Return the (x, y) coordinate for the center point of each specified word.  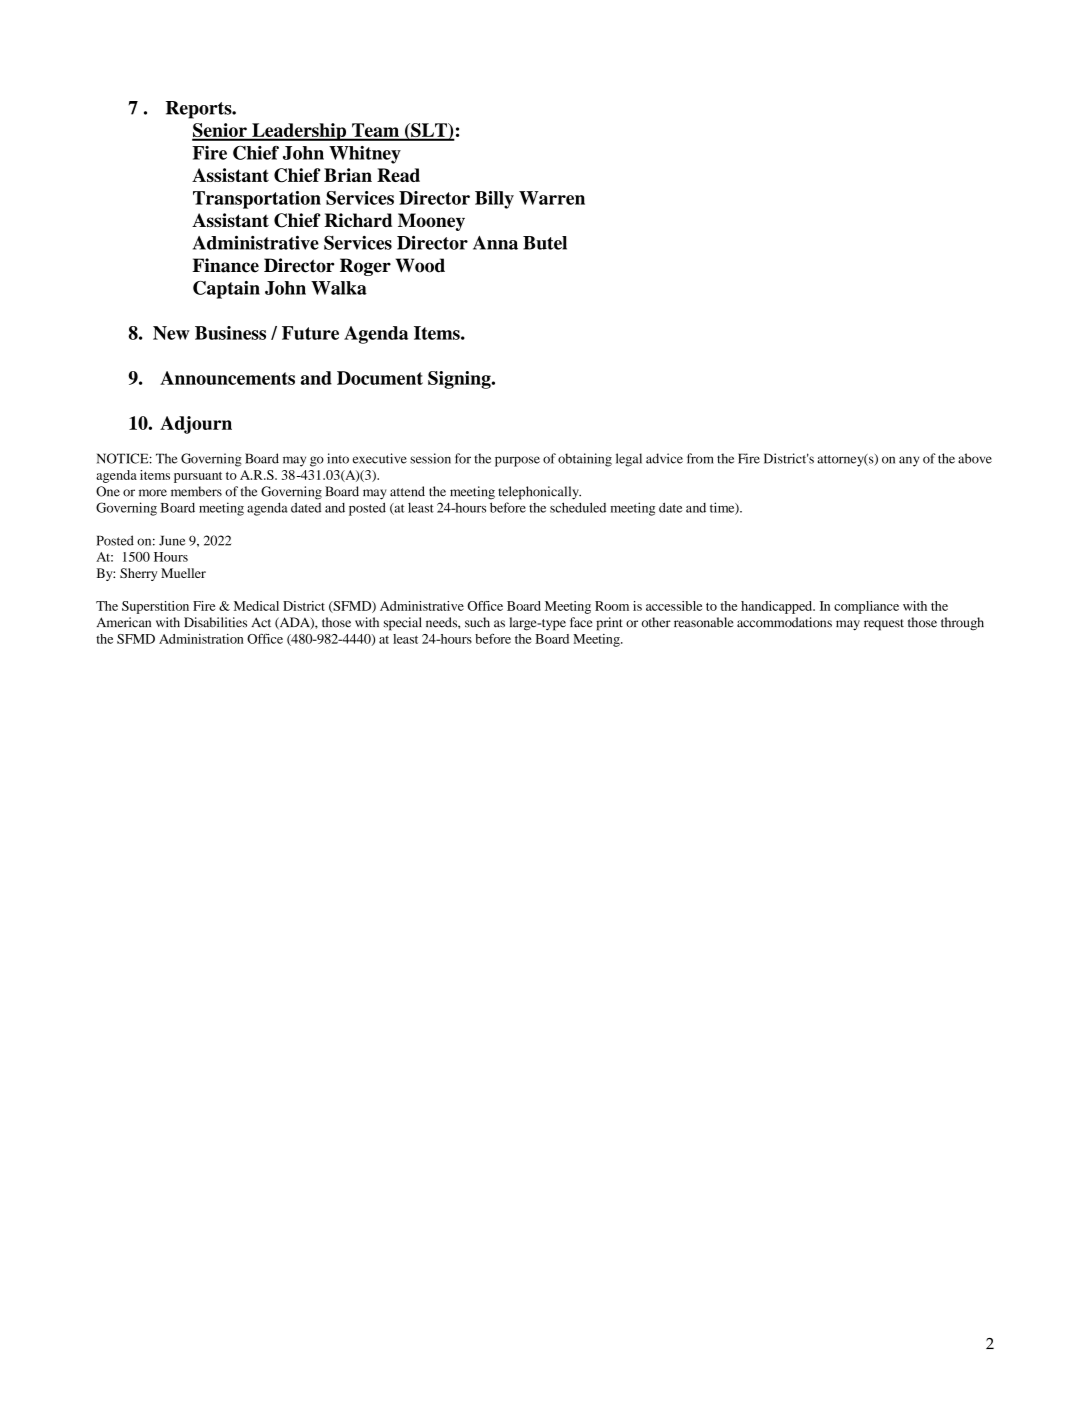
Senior (220, 131)
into (338, 458)
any (909, 461)
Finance (225, 265)
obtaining (585, 460)
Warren (552, 198)
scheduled (578, 507)
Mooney (431, 222)
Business (230, 333)
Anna (495, 243)
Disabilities (215, 622)
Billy (494, 200)
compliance (866, 607)
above (975, 458)
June (172, 541)
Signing (460, 380)
